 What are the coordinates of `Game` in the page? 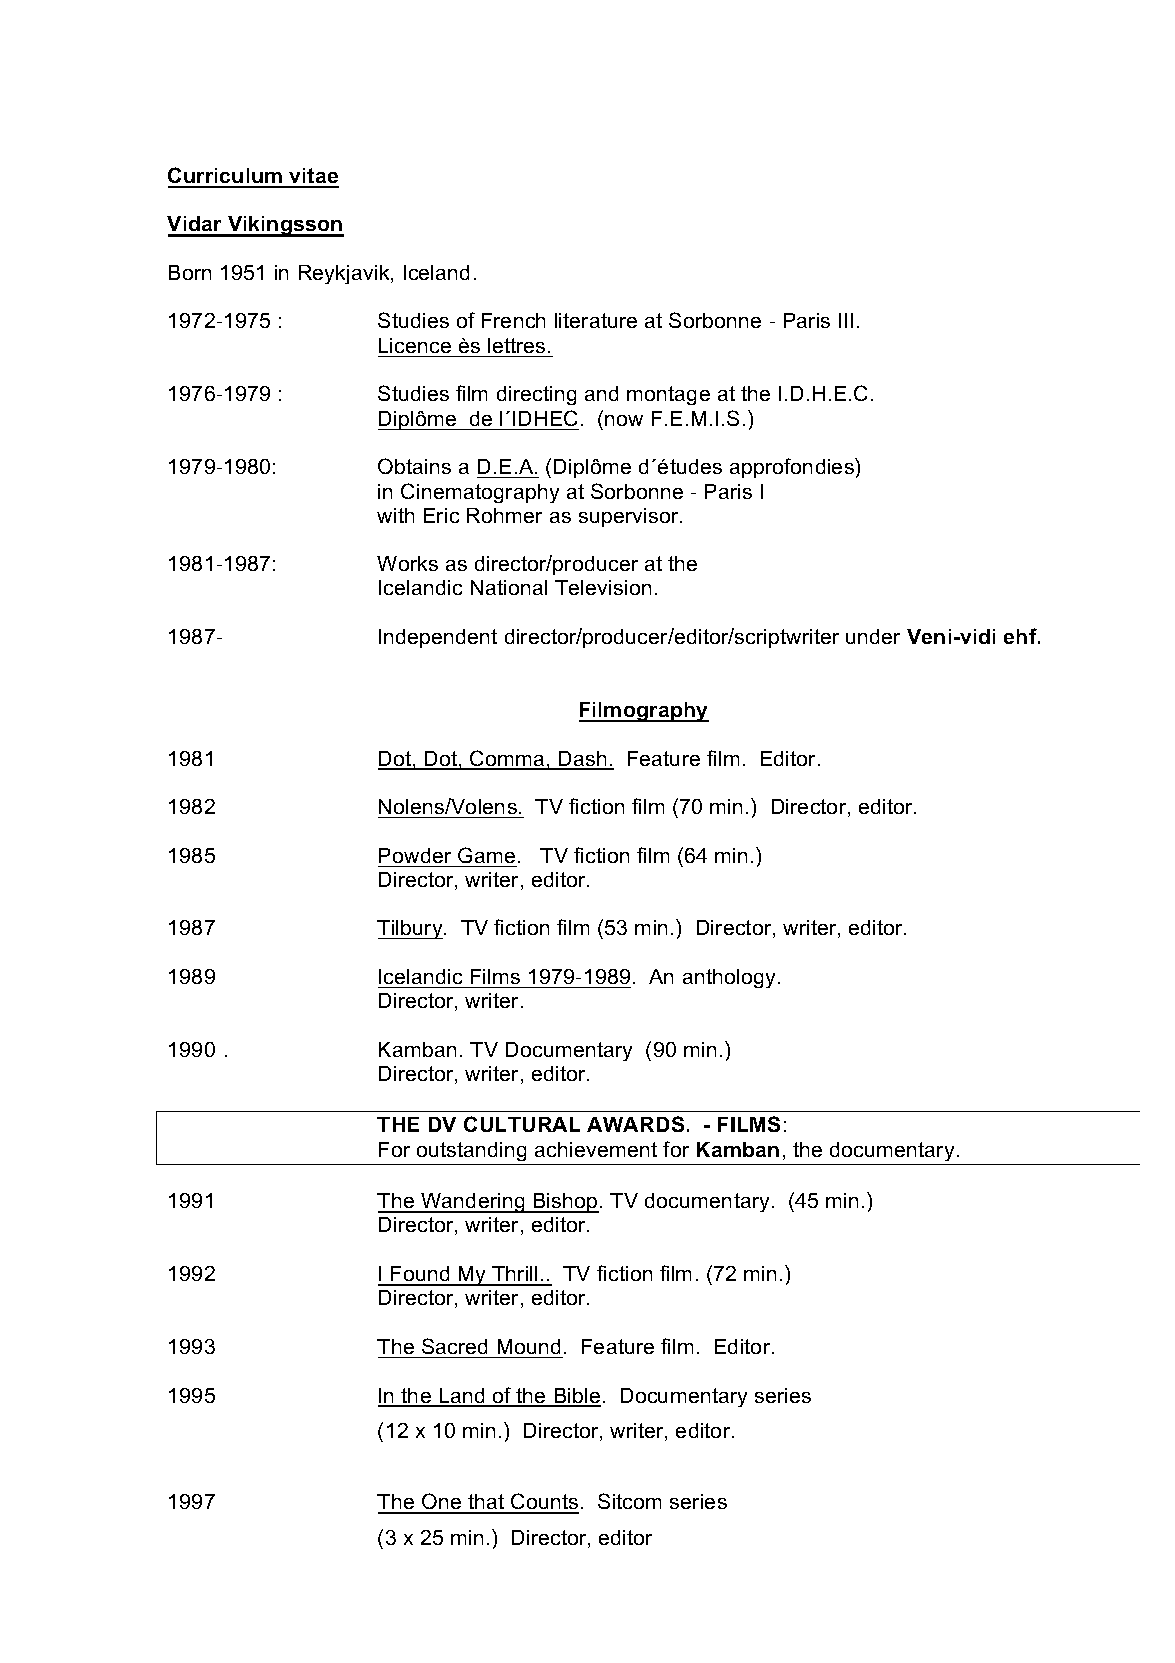 It's located at (486, 855).
